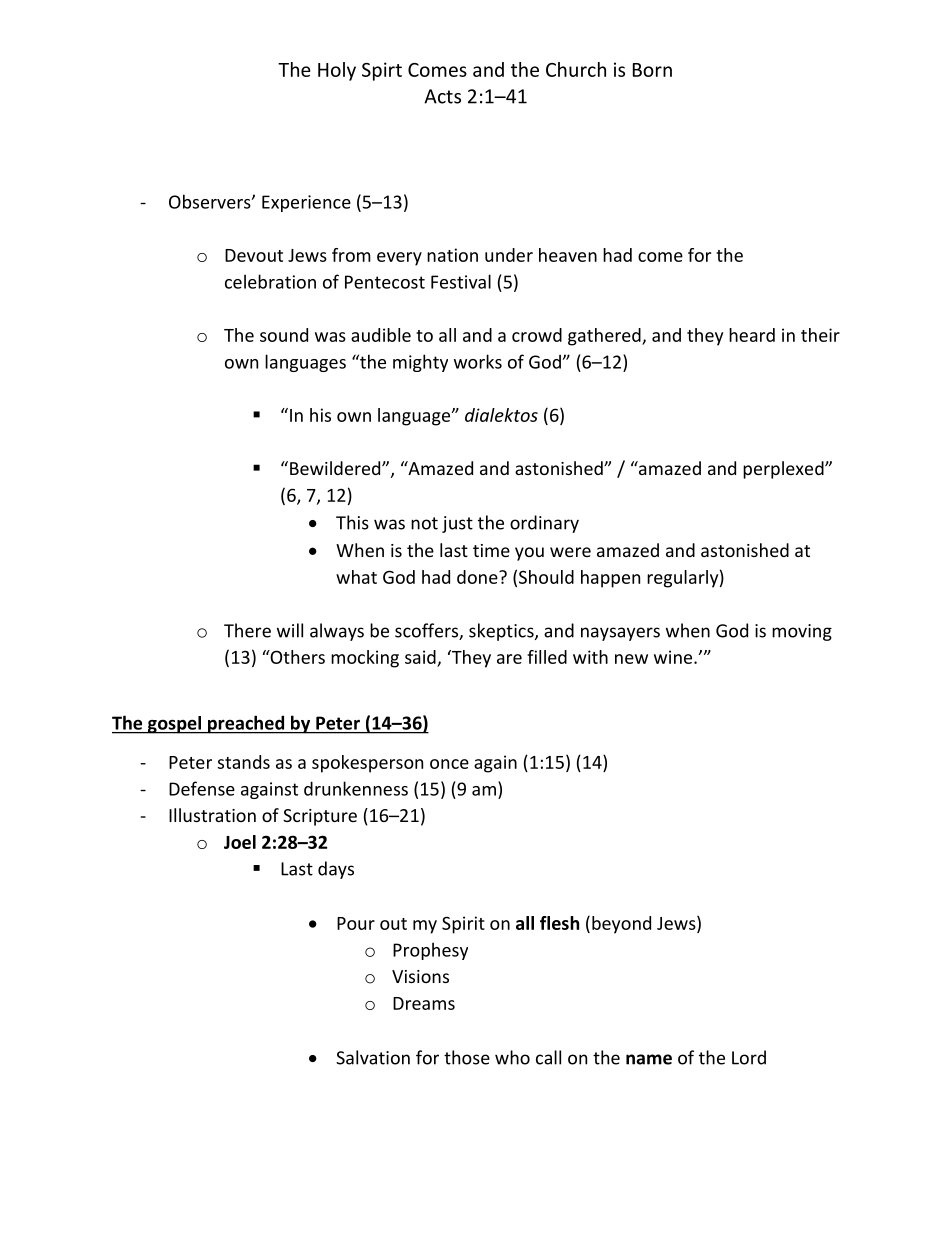 Image resolution: width=952 pixels, height=1233 pixels. What do you see at coordinates (337, 71) in the screenshot?
I see `Holy` at bounding box center [337, 71].
